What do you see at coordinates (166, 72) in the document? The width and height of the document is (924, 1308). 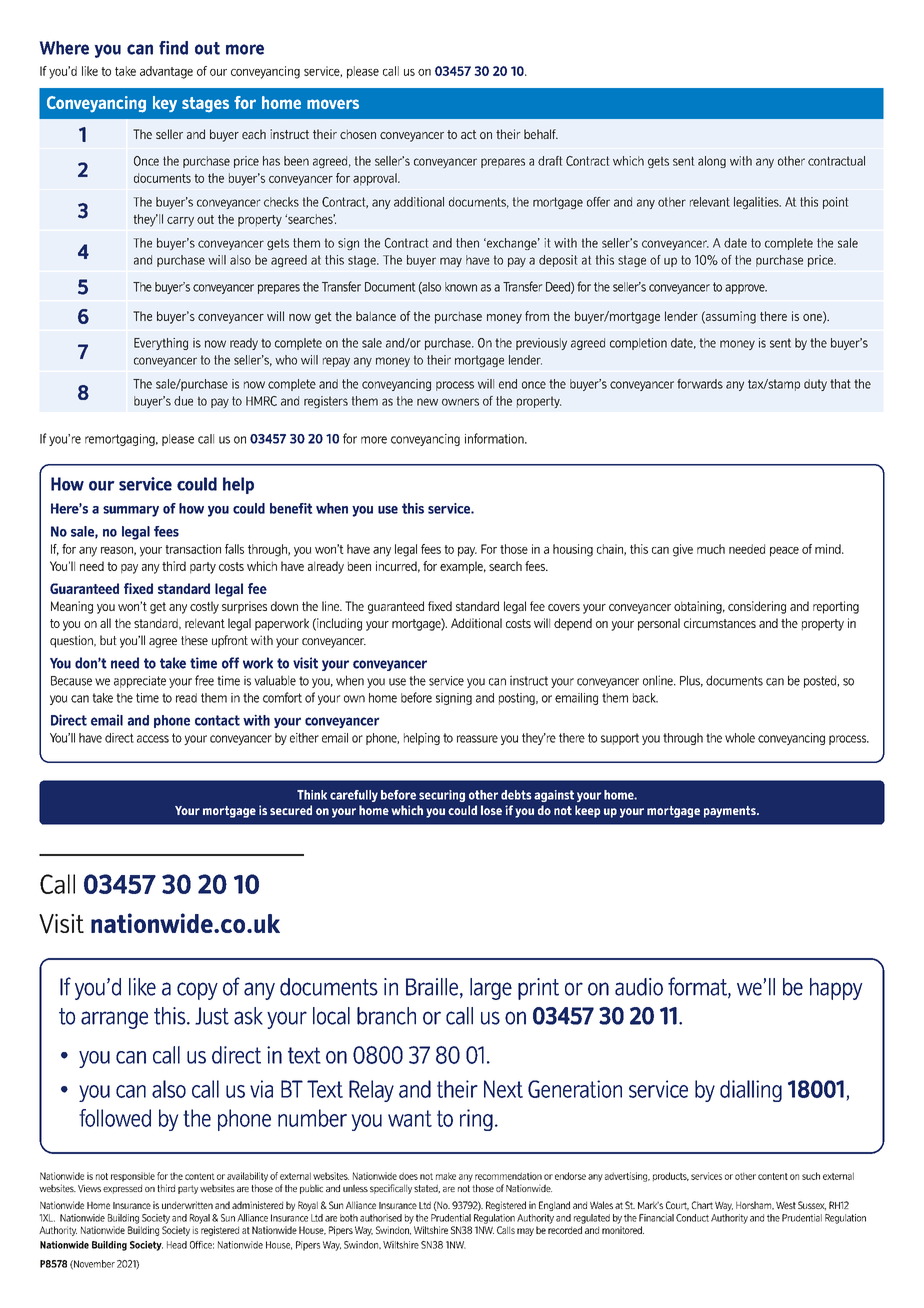 I see `advantage` at bounding box center [166, 72].
